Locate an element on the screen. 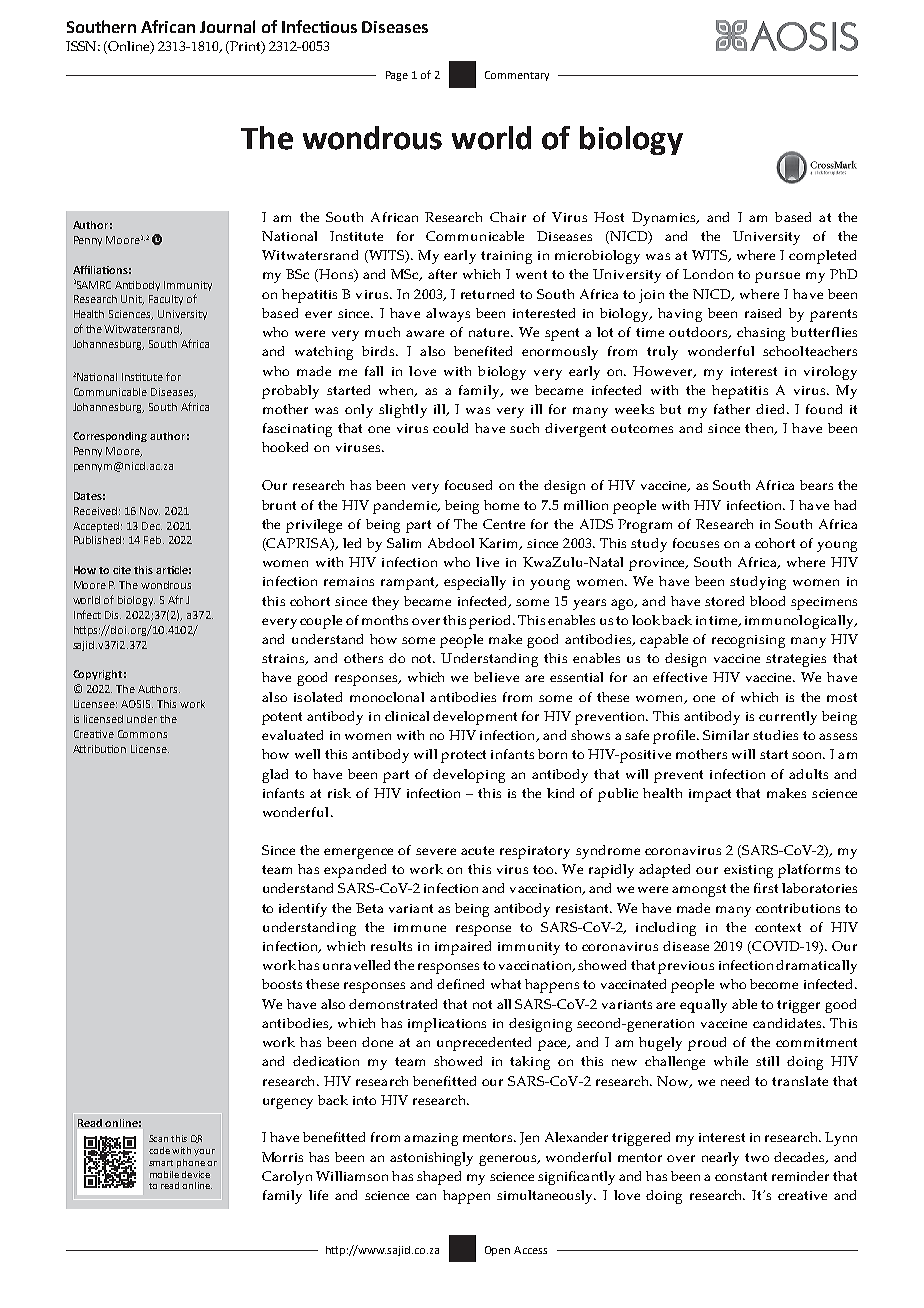 The height and width of the screenshot is (1308, 924). Dynamics is located at coordinates (665, 219).
